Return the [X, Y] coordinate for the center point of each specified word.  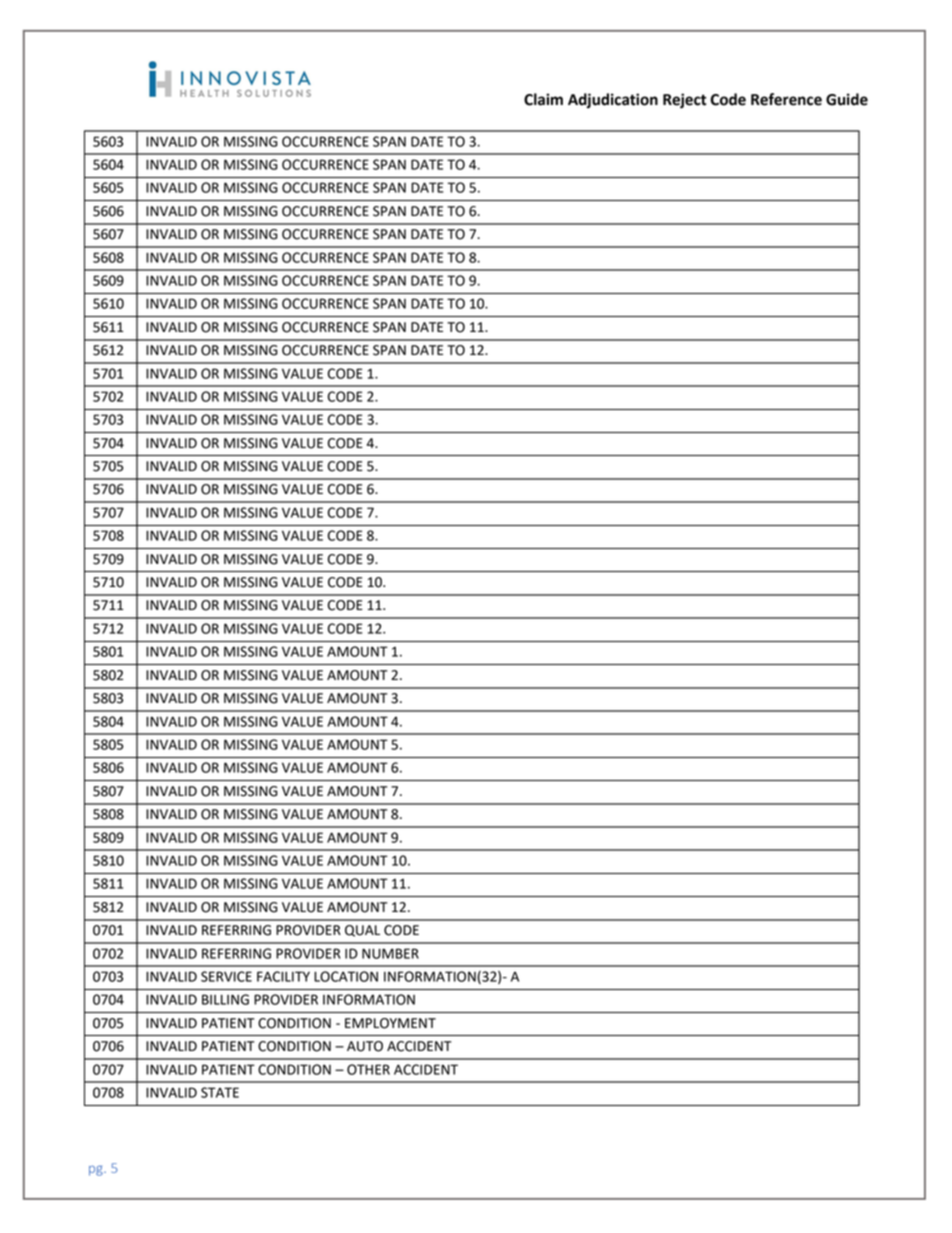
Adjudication [613, 101]
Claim [543, 99]
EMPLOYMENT [390, 1023]
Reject [684, 101]
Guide [847, 99]
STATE [220, 1092]
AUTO [365, 1046]
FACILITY [283, 976]
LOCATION [346, 976]
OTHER [368, 1069]
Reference [786, 99]
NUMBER [390, 953]
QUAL [362, 931]
